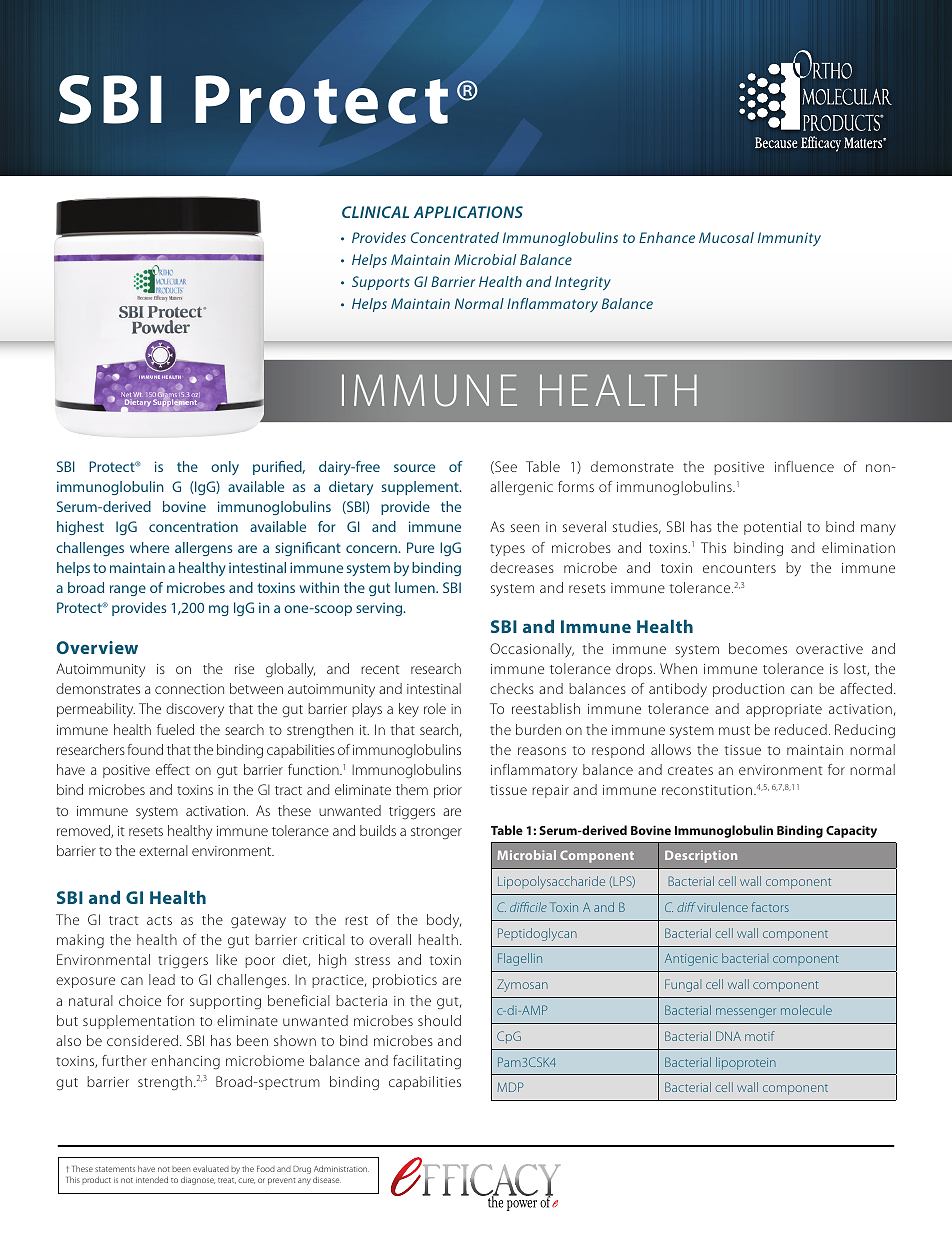 This image has width=952, height=1233. Describe the element at coordinates (507, 550) in the image. I see `types` at that location.
